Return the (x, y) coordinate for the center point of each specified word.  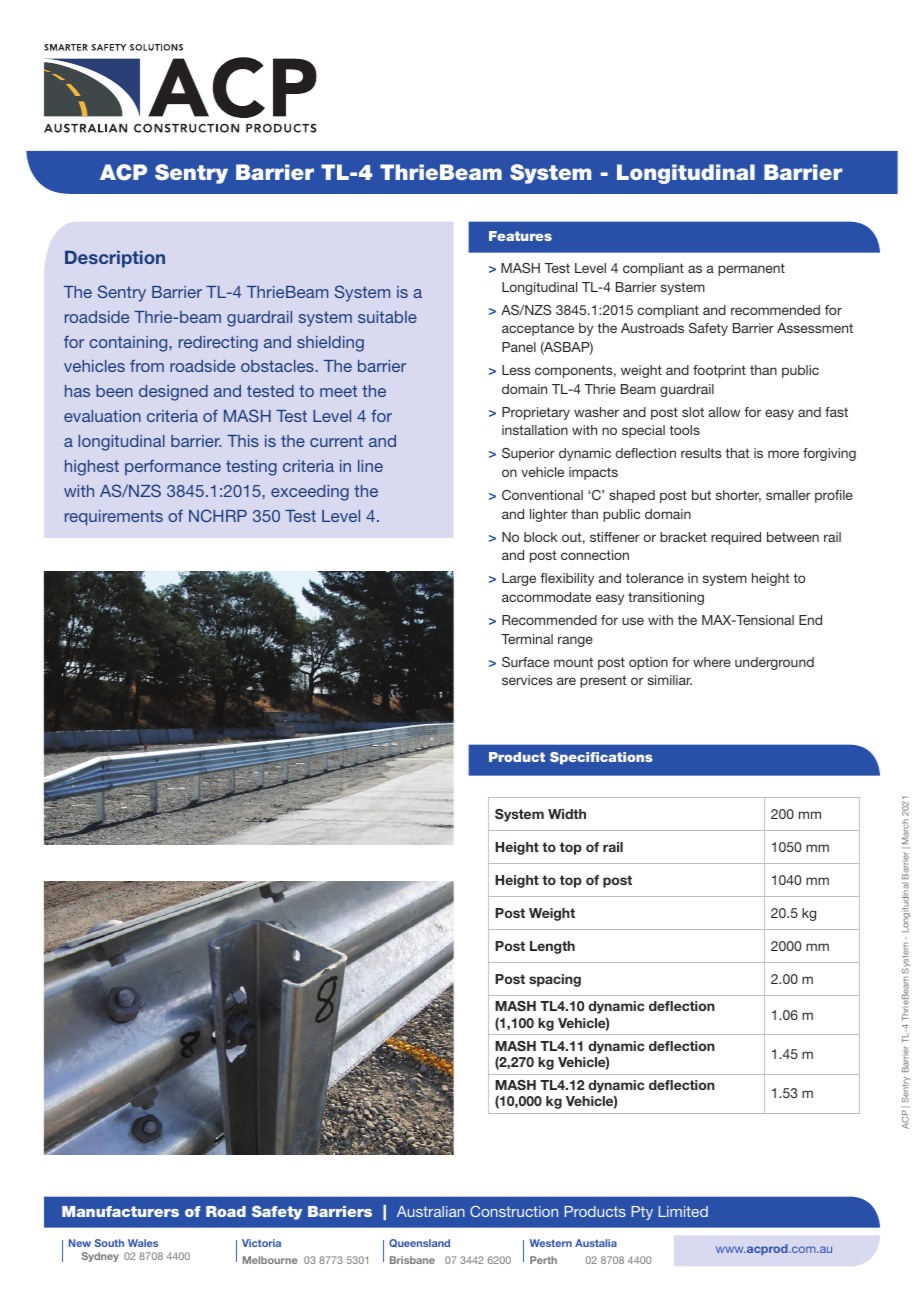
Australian (431, 1211)
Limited (683, 1211)
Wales (143, 1243)
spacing (555, 980)
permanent (751, 269)
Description (115, 259)
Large (519, 579)
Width (567, 814)
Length (552, 947)
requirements (114, 518)
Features (520, 236)
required (736, 538)
